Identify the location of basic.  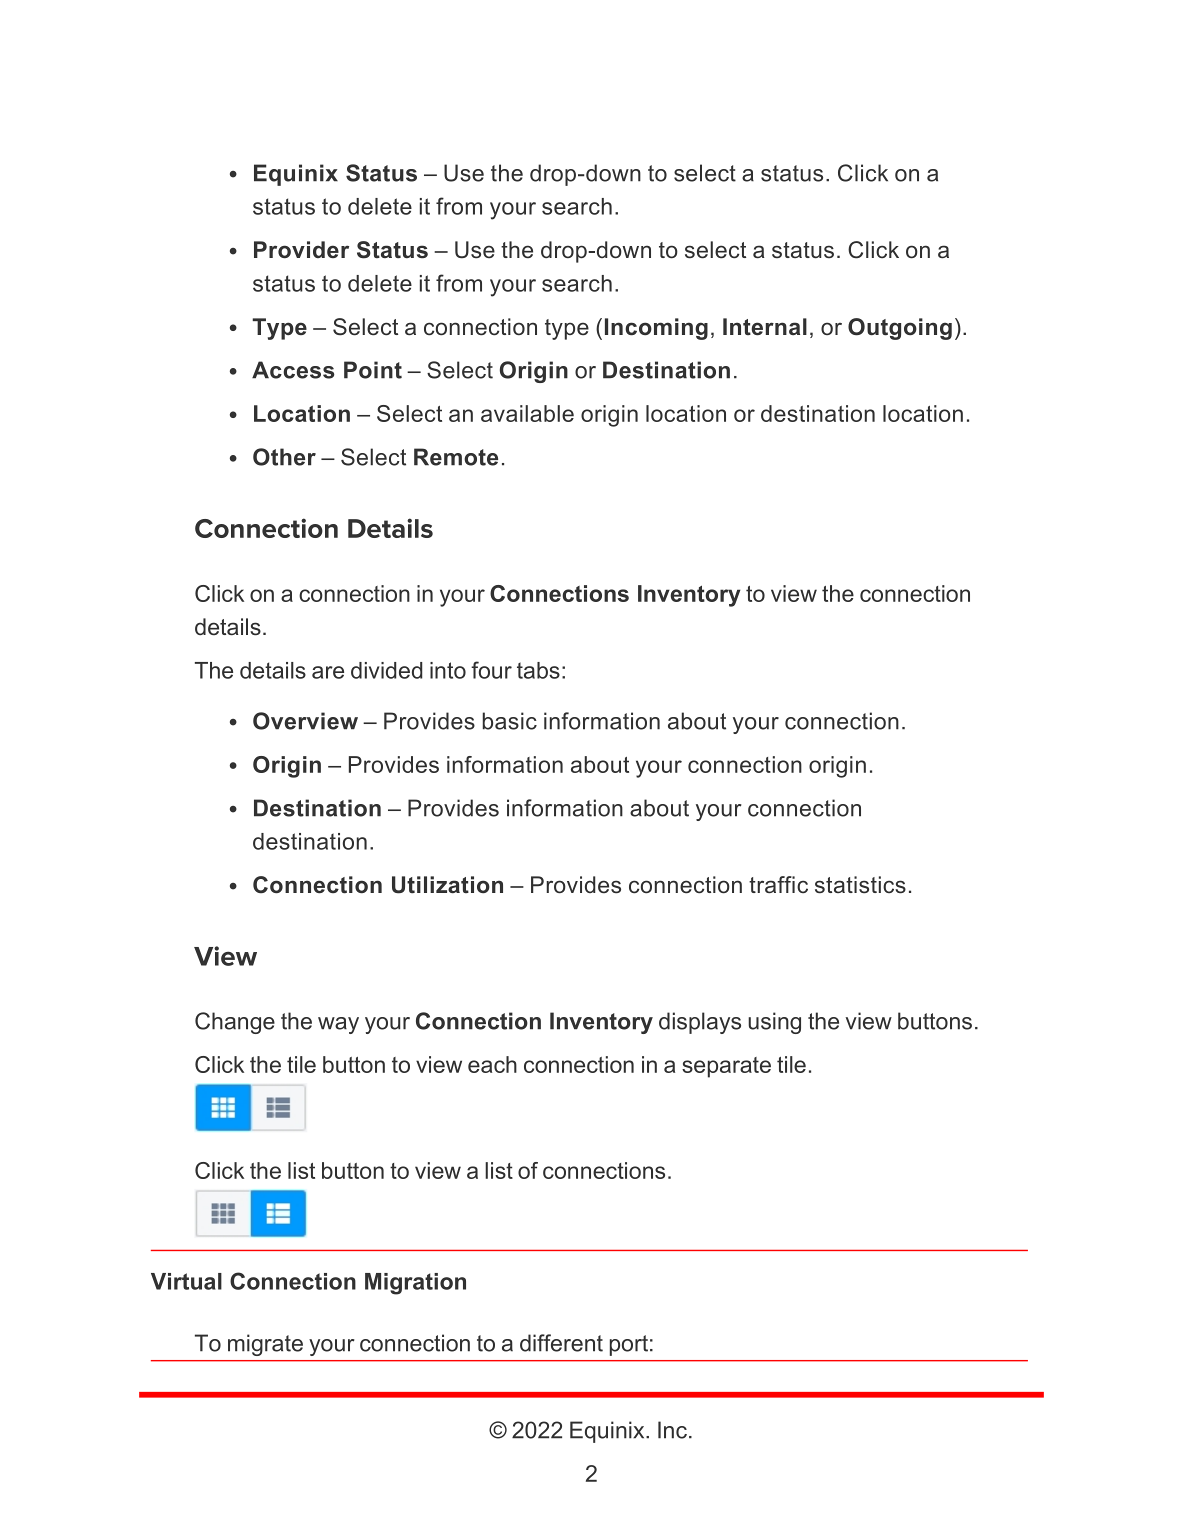
(510, 721).
